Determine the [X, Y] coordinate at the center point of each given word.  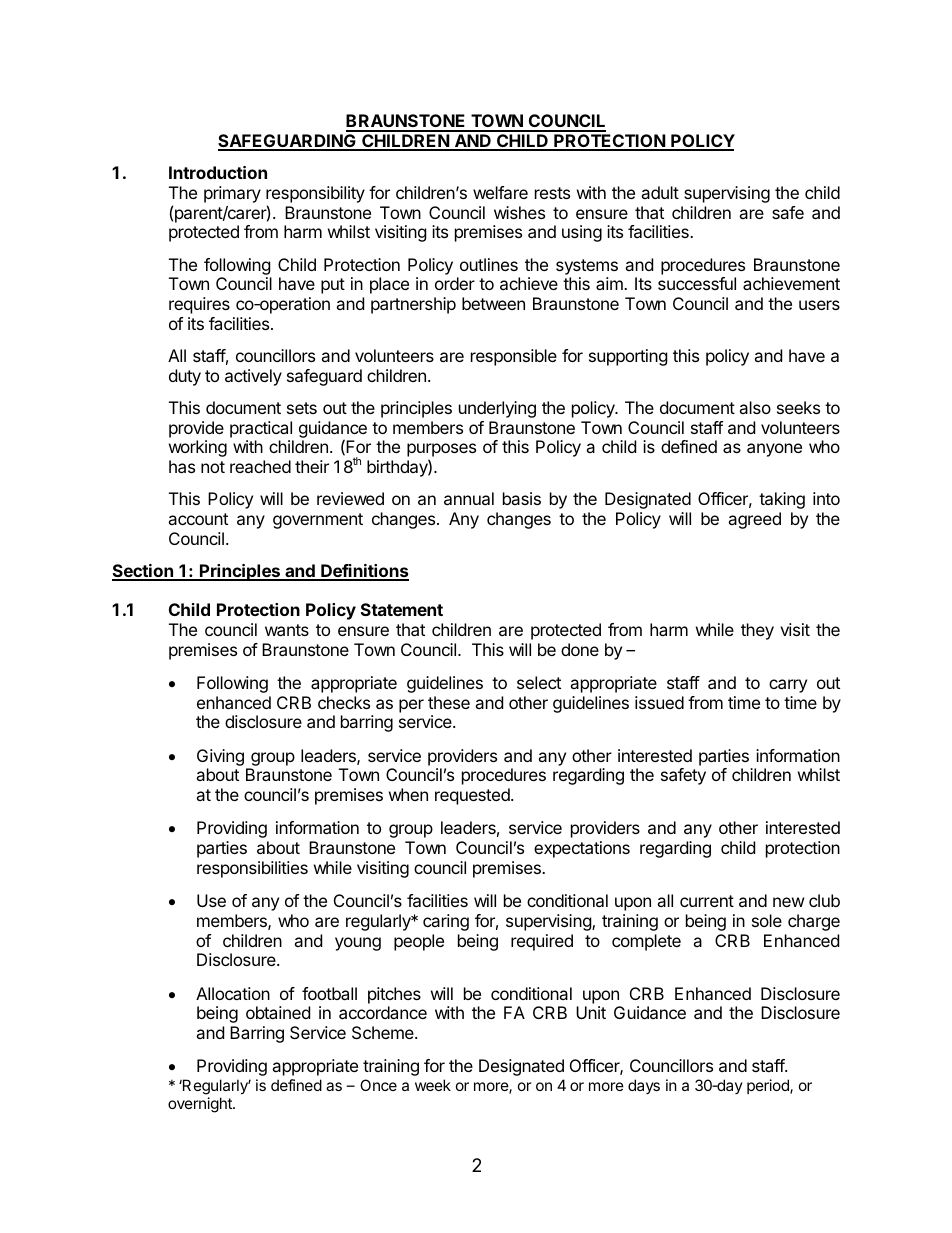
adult [660, 192]
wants [287, 630]
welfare [500, 192]
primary [232, 194]
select [539, 682]
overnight [201, 1105]
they [757, 631]
